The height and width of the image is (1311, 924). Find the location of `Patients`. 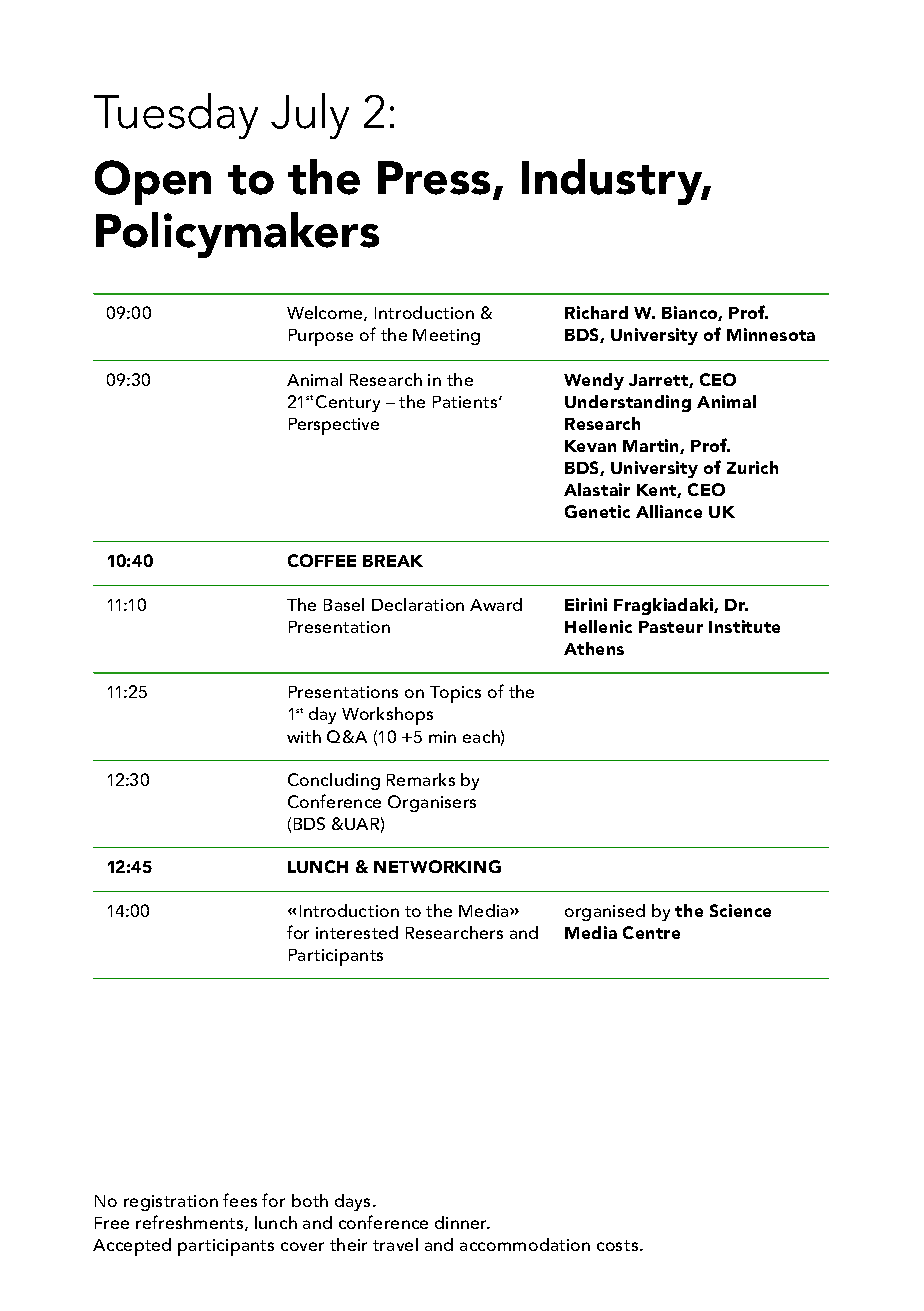

Patients is located at coordinates (466, 402).
